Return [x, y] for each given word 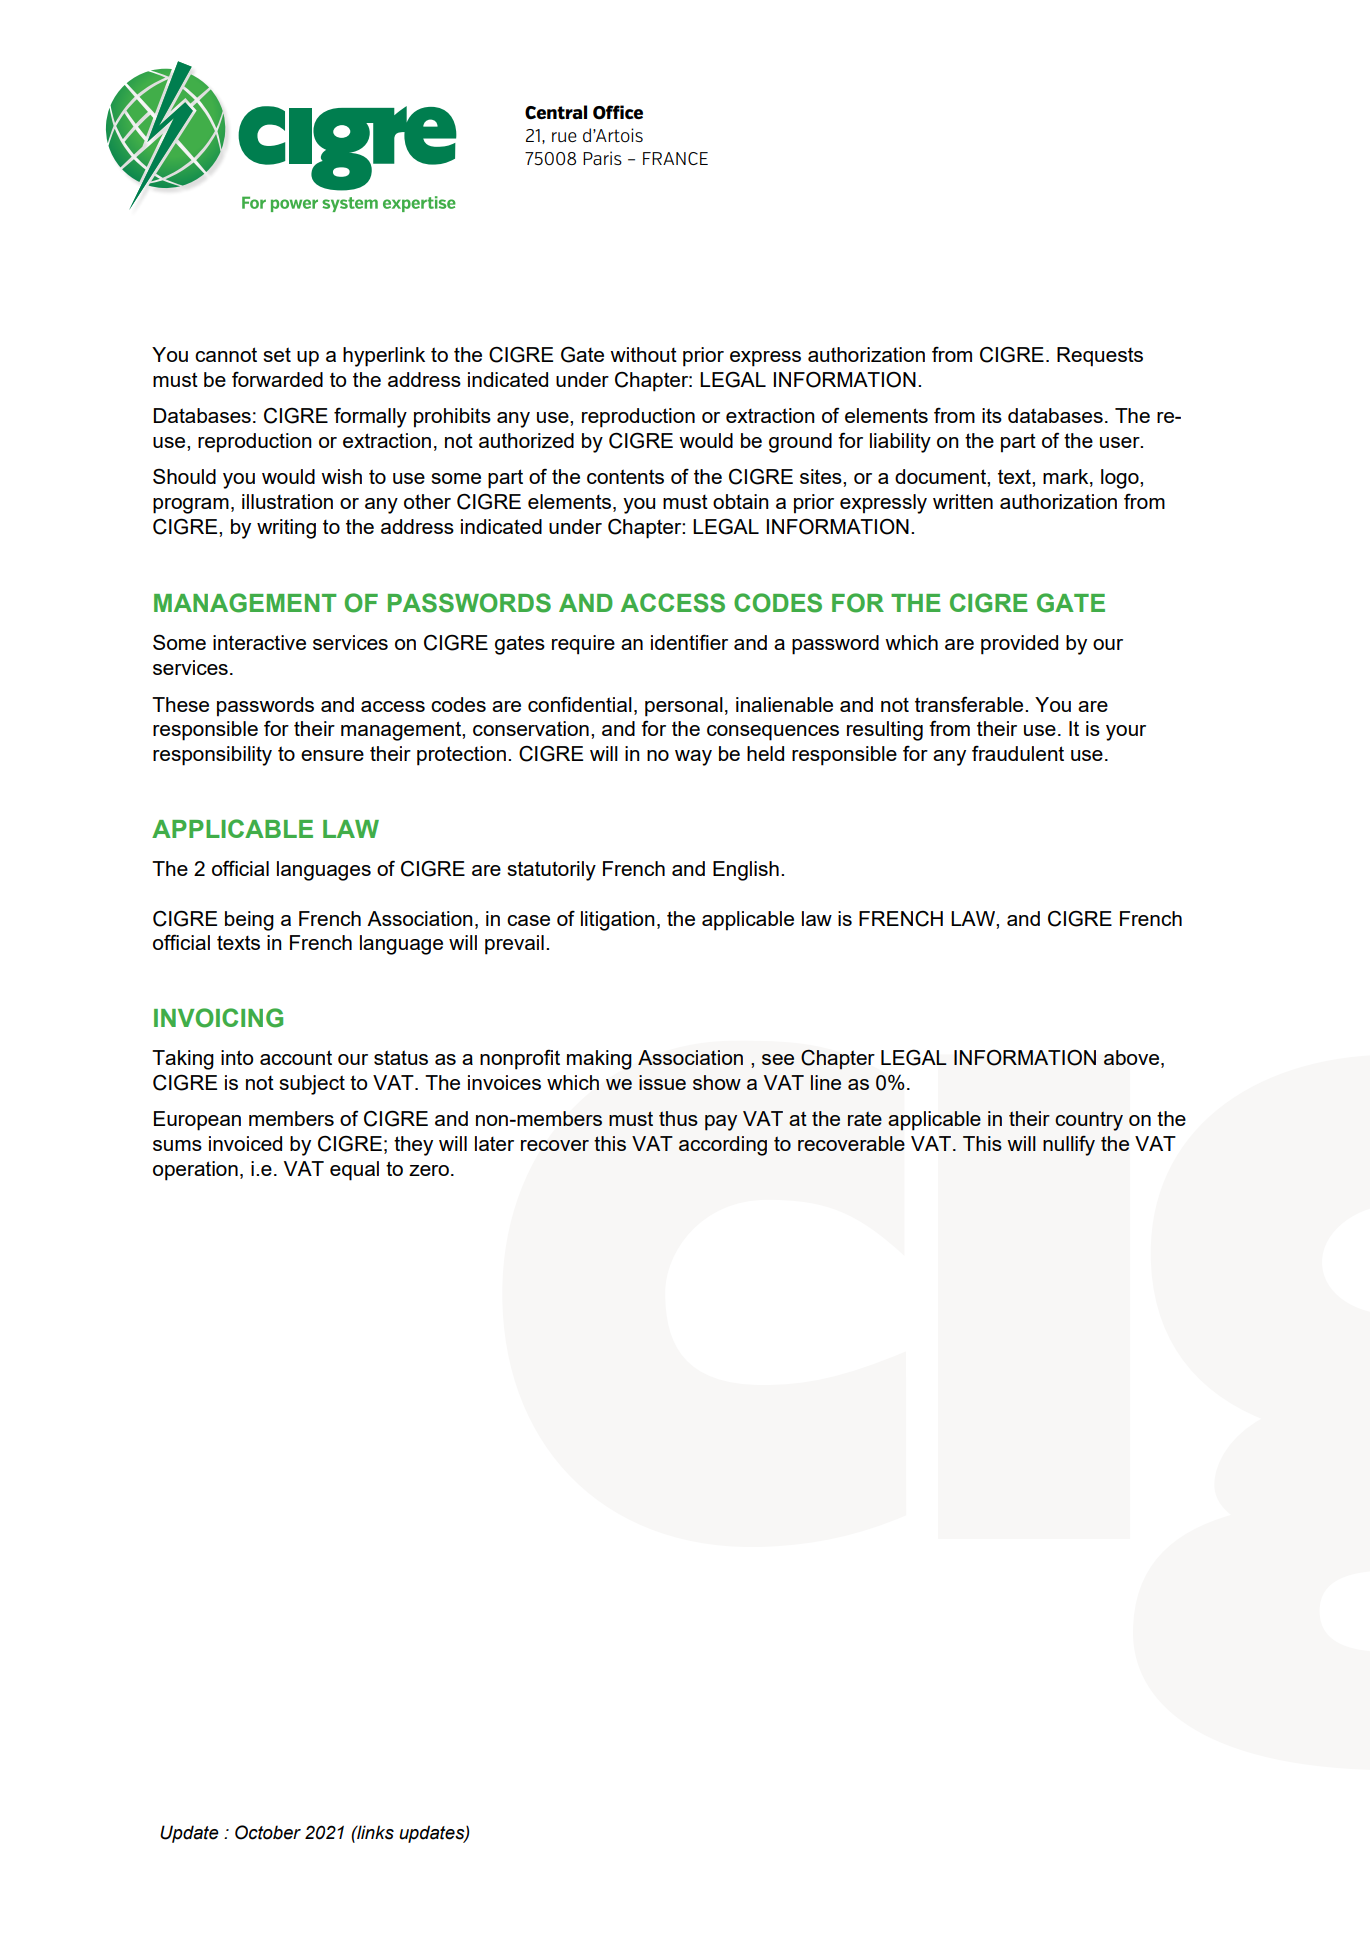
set [277, 354]
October [268, 1832]
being [249, 921]
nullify [1069, 1145]
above [1133, 1059]
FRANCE [675, 158]
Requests [1100, 357]
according [723, 1146]
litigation [618, 921]
